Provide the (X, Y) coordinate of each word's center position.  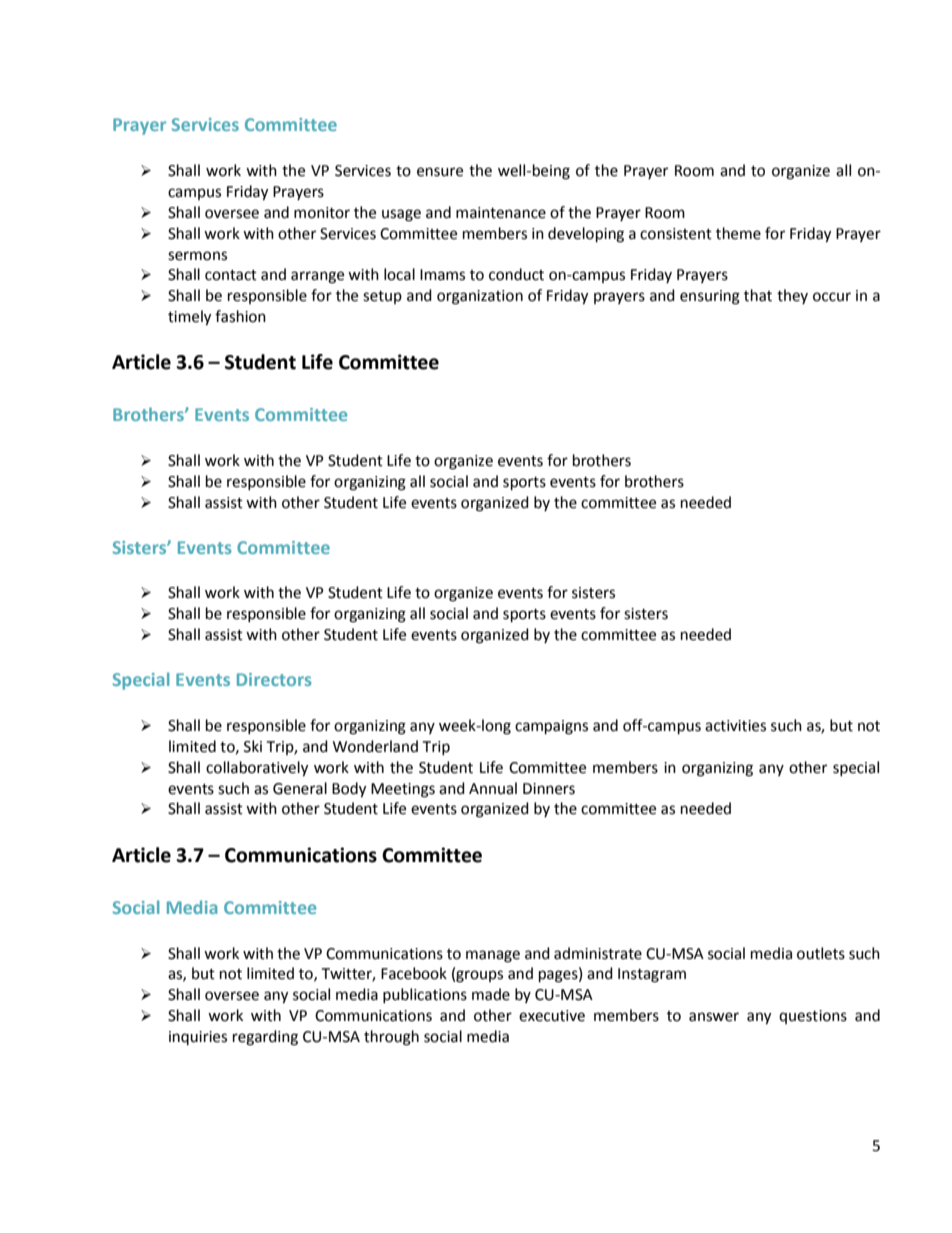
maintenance (501, 213)
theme (738, 233)
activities (735, 726)
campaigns (551, 727)
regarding (265, 1038)
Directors (274, 679)
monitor (322, 213)
